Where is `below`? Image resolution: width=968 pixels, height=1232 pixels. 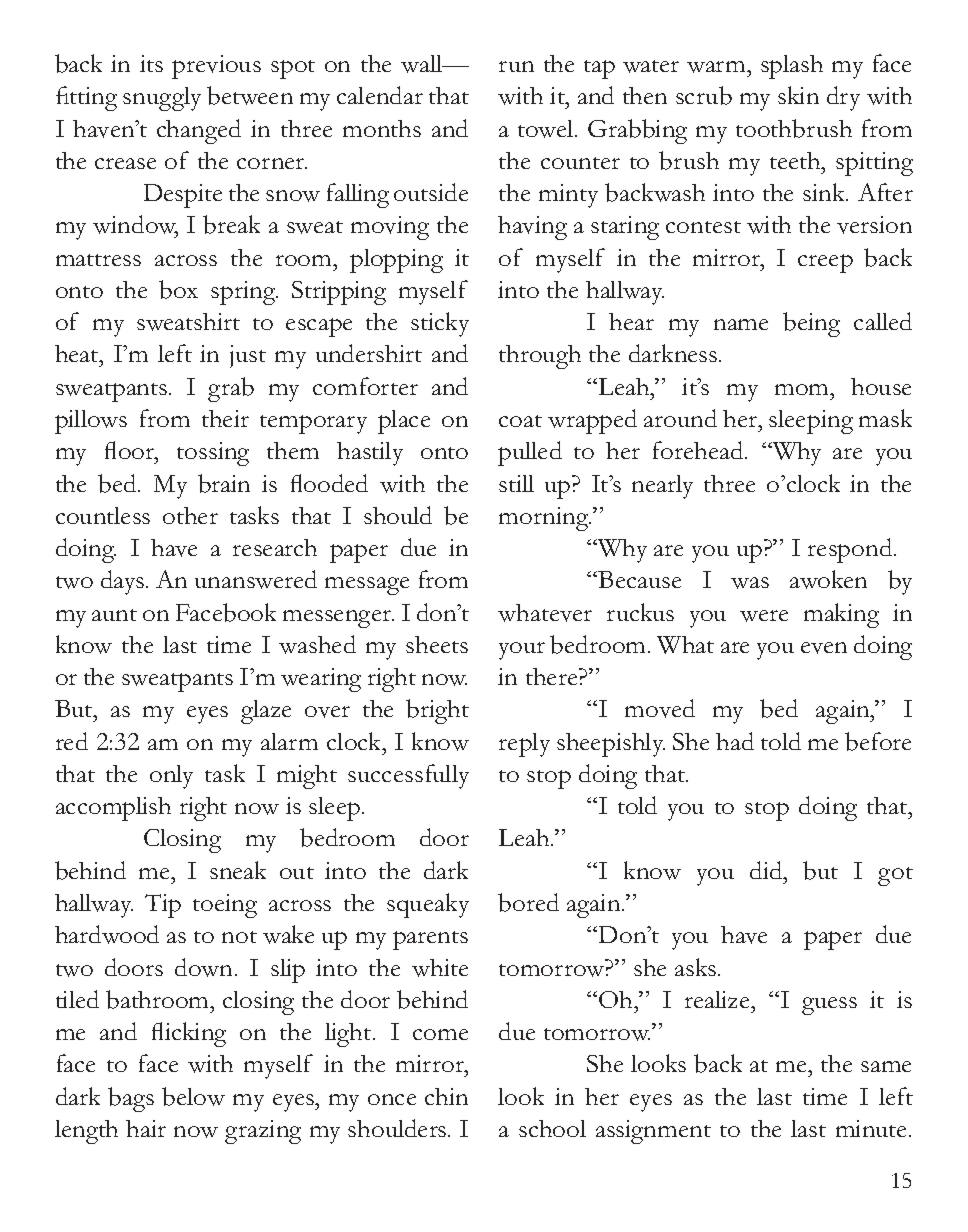 below is located at coordinates (193, 1096).
